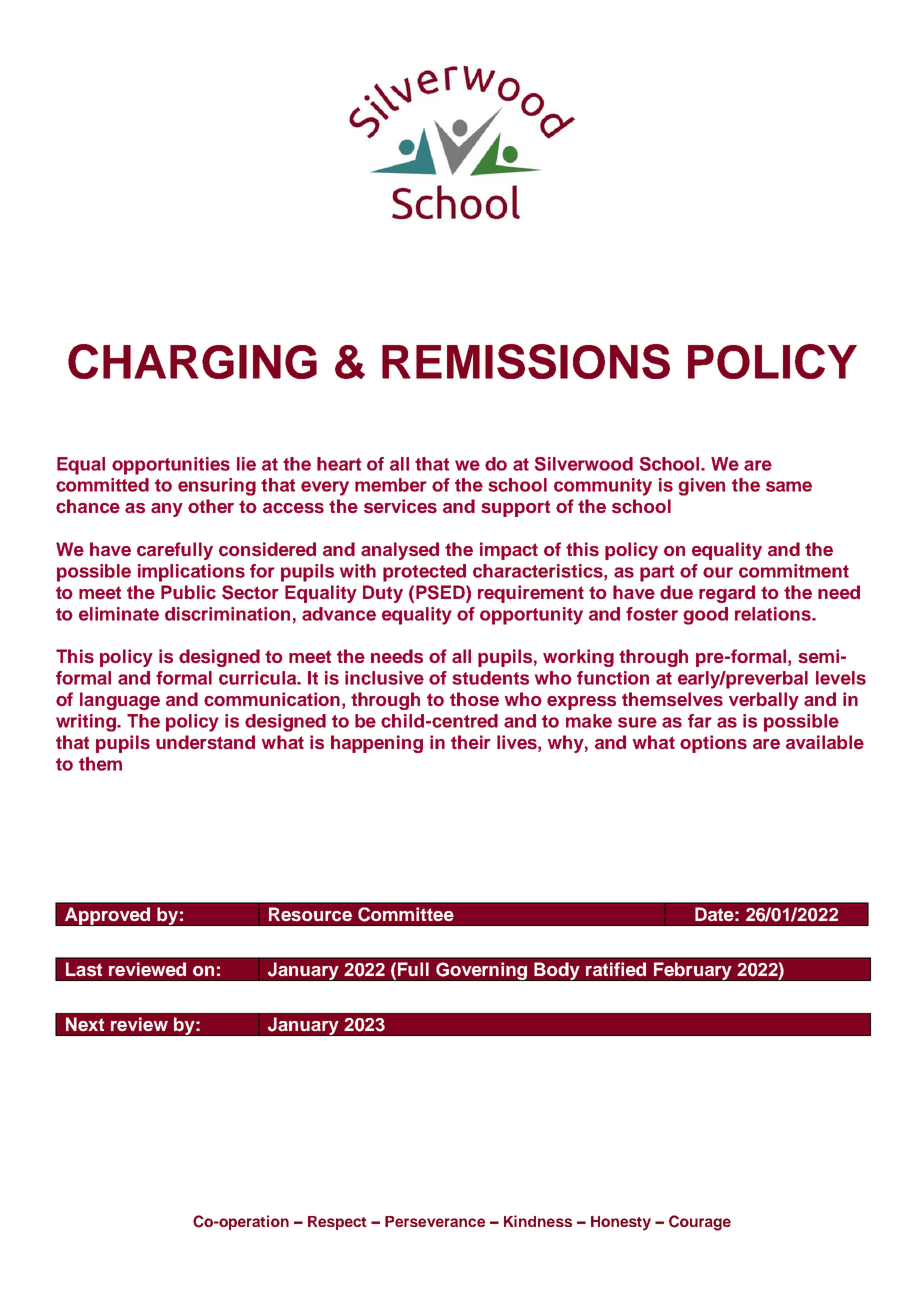  Describe the element at coordinates (205, 742) in the screenshot. I see `understand` at that location.
